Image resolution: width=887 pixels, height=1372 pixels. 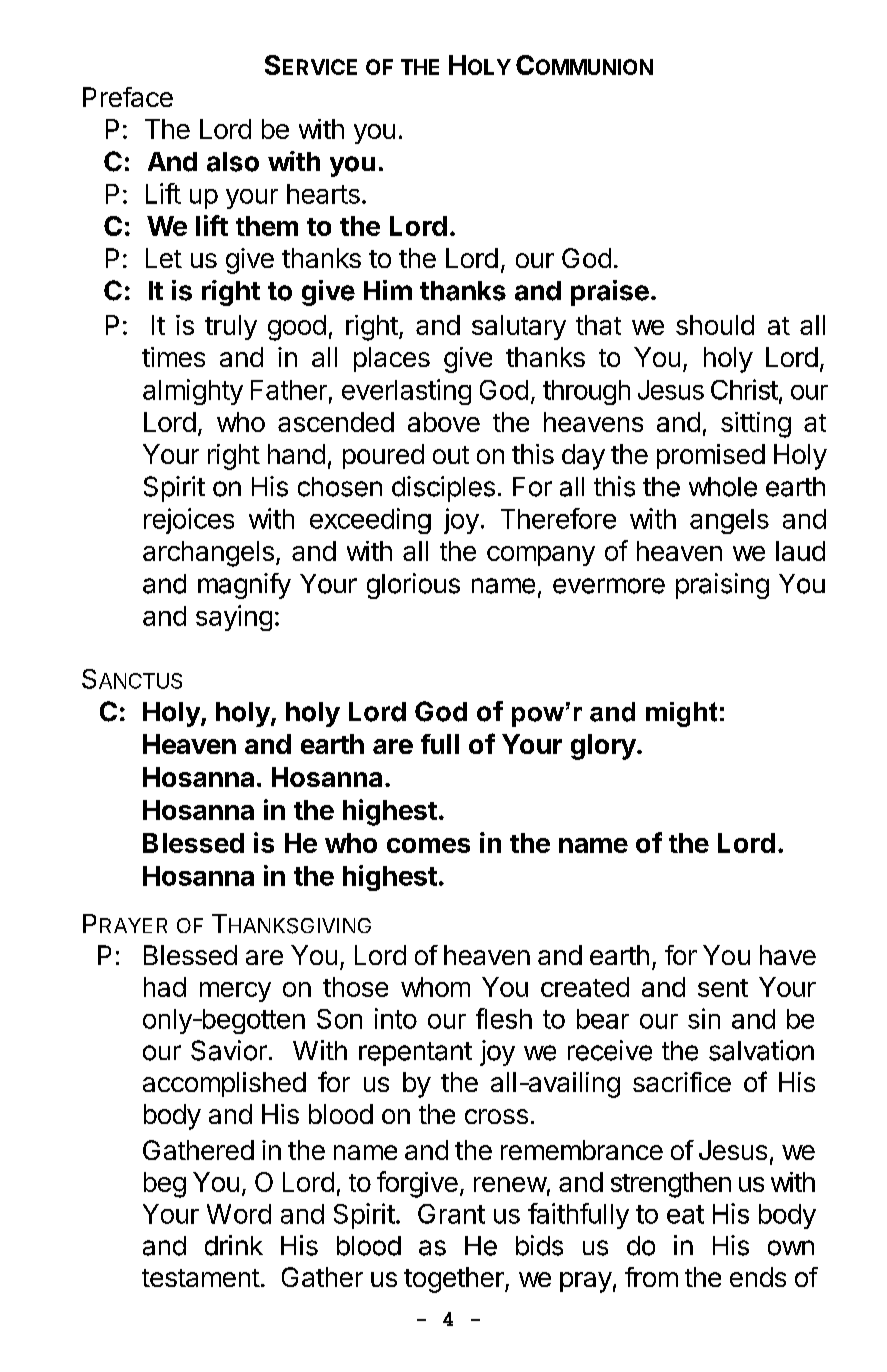 What do you see at coordinates (233, 162) in the screenshot?
I see `also` at bounding box center [233, 162].
